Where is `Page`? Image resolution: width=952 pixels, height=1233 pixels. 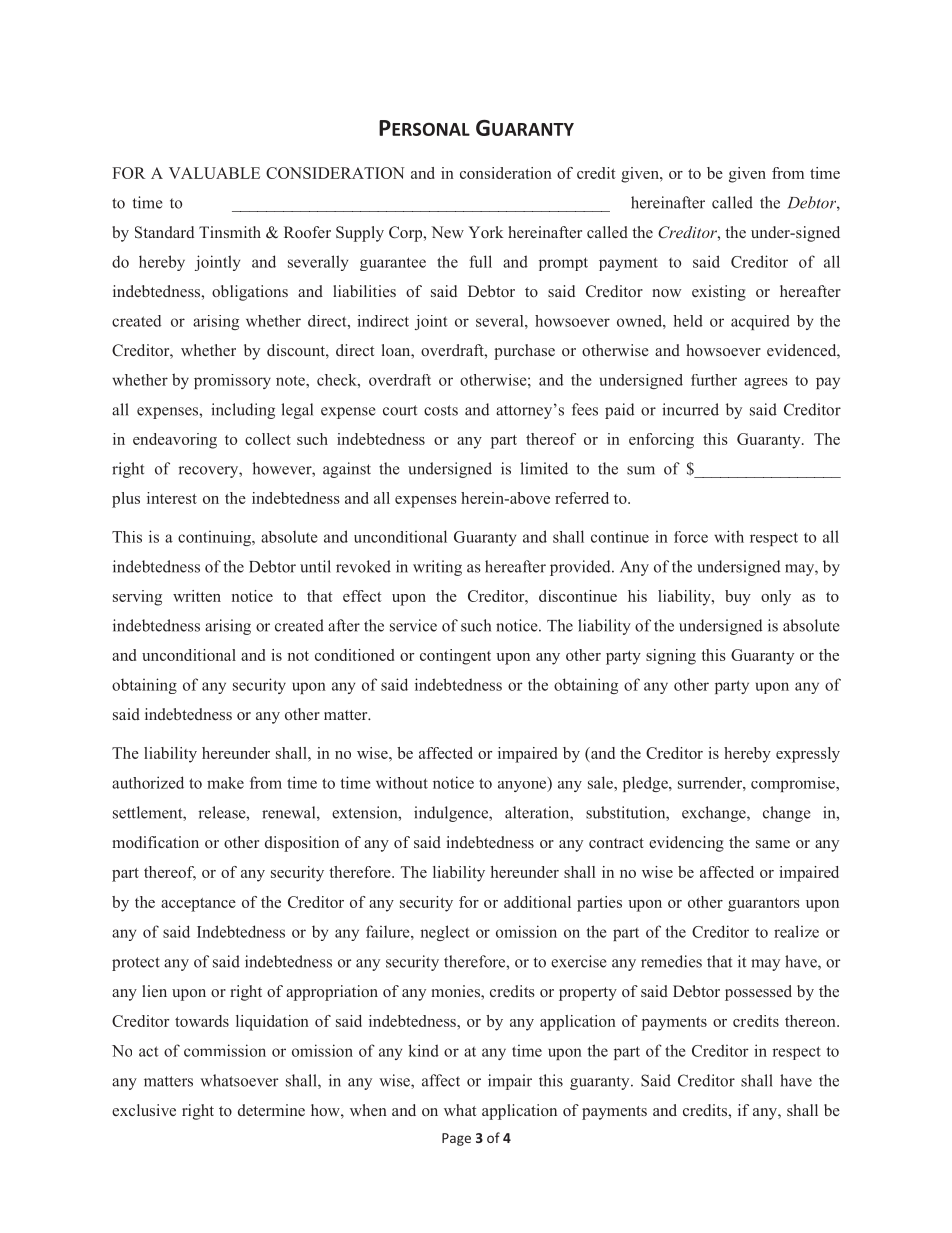
Page is located at coordinates (456, 1139).
